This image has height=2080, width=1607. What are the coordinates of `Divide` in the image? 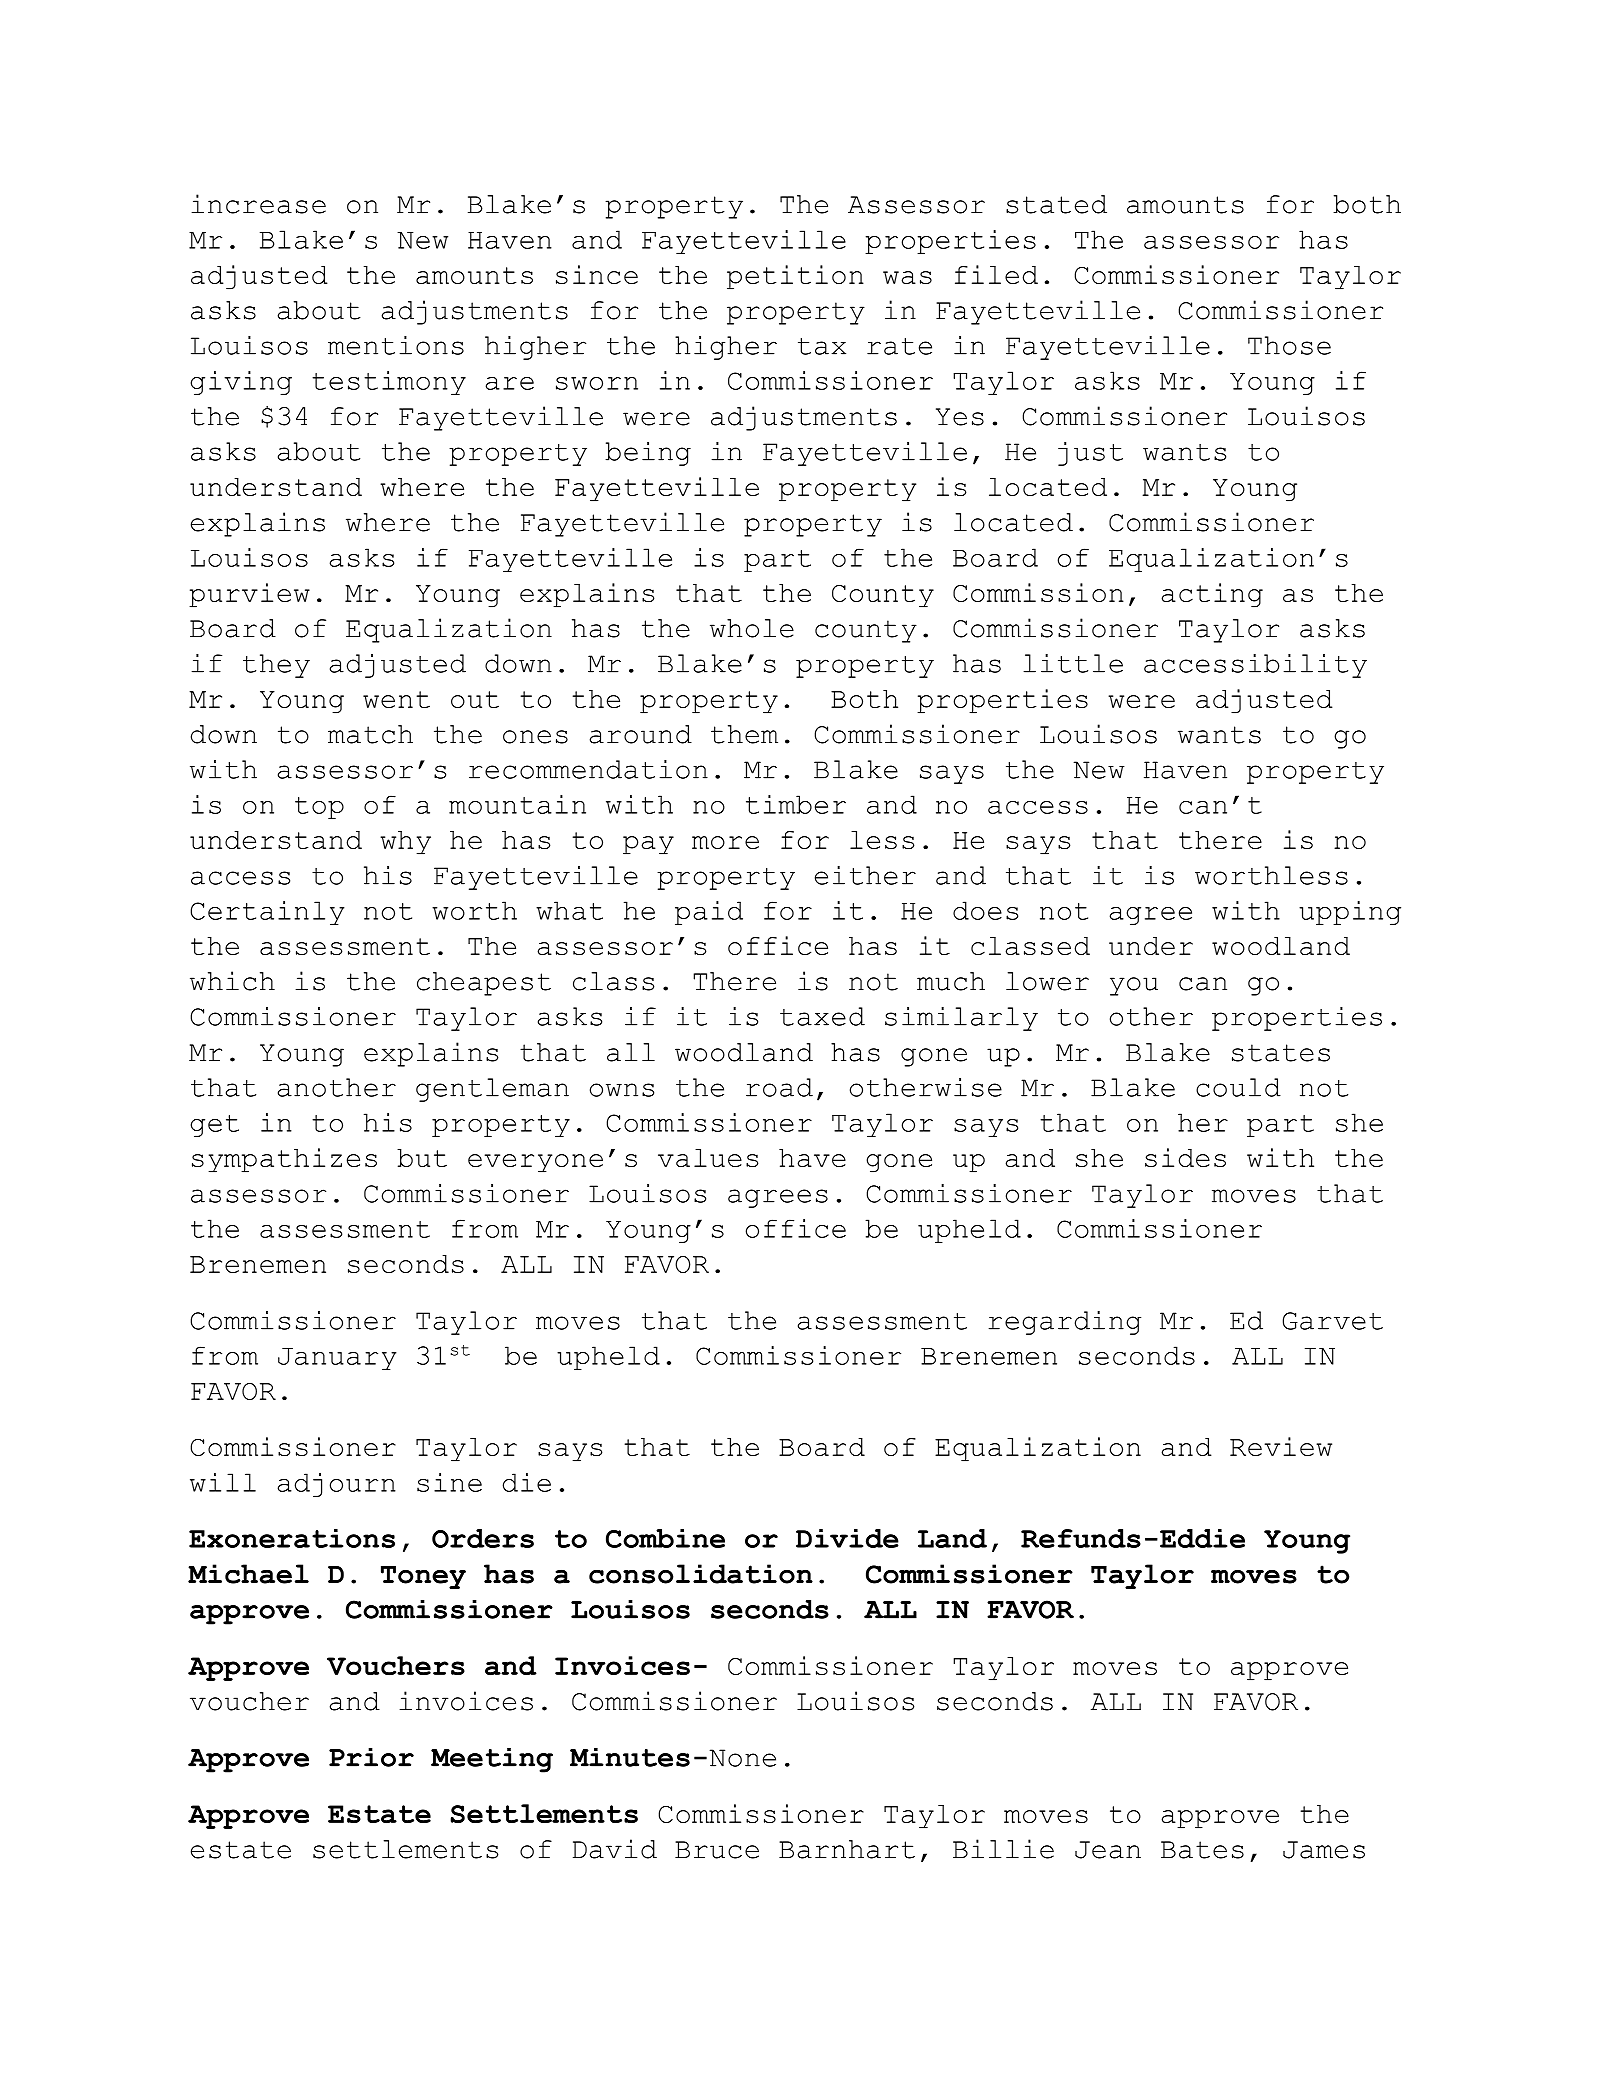 It's located at (847, 1538).
